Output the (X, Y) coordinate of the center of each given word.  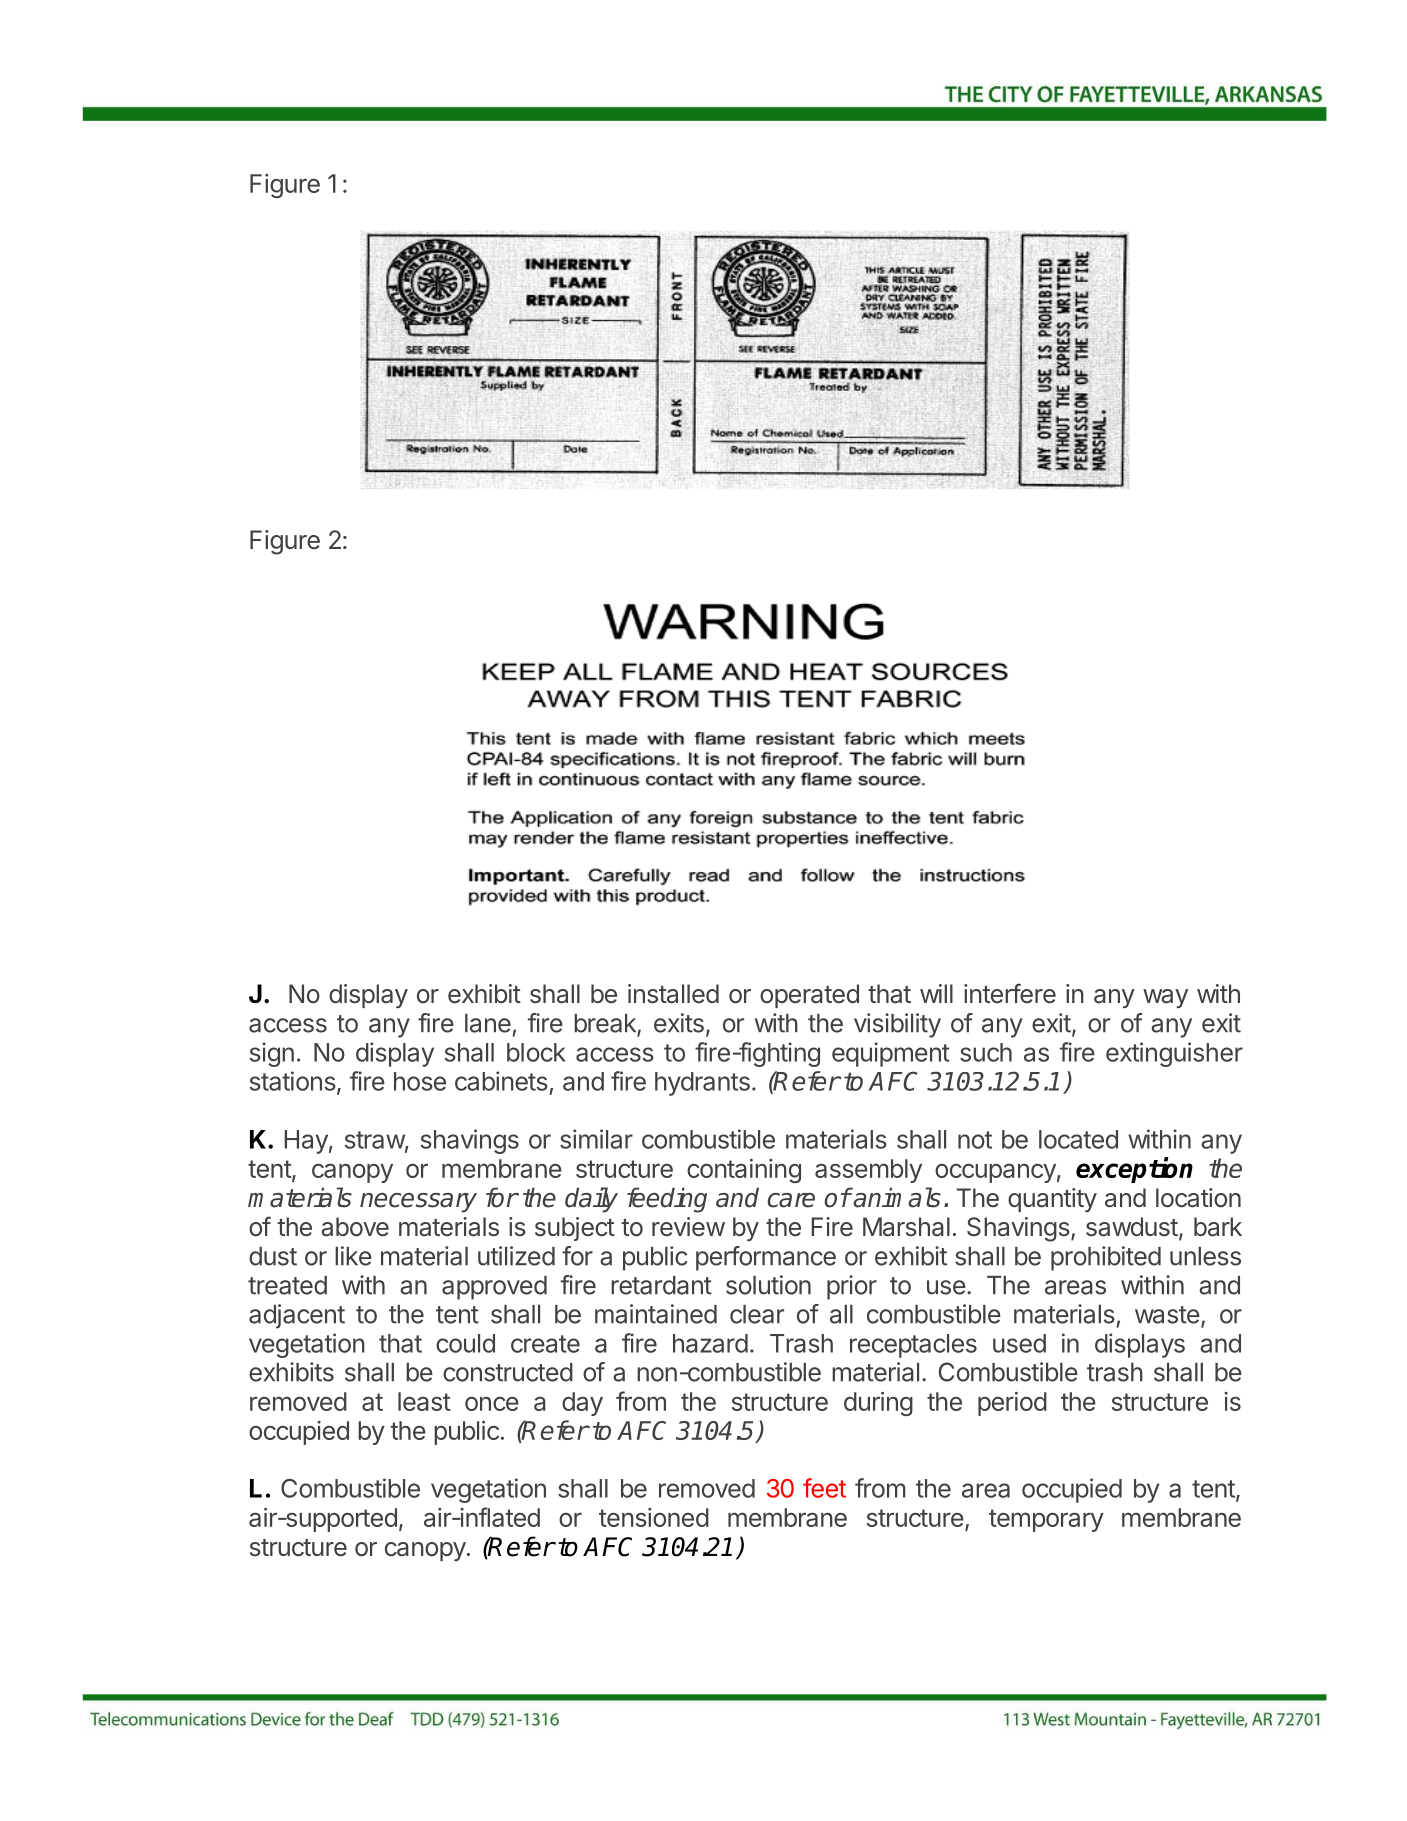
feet (824, 1488)
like (353, 1256)
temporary (1046, 1520)
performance (766, 1258)
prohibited (1106, 1258)
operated (809, 996)
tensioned (654, 1517)
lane (488, 1023)
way (1165, 998)
